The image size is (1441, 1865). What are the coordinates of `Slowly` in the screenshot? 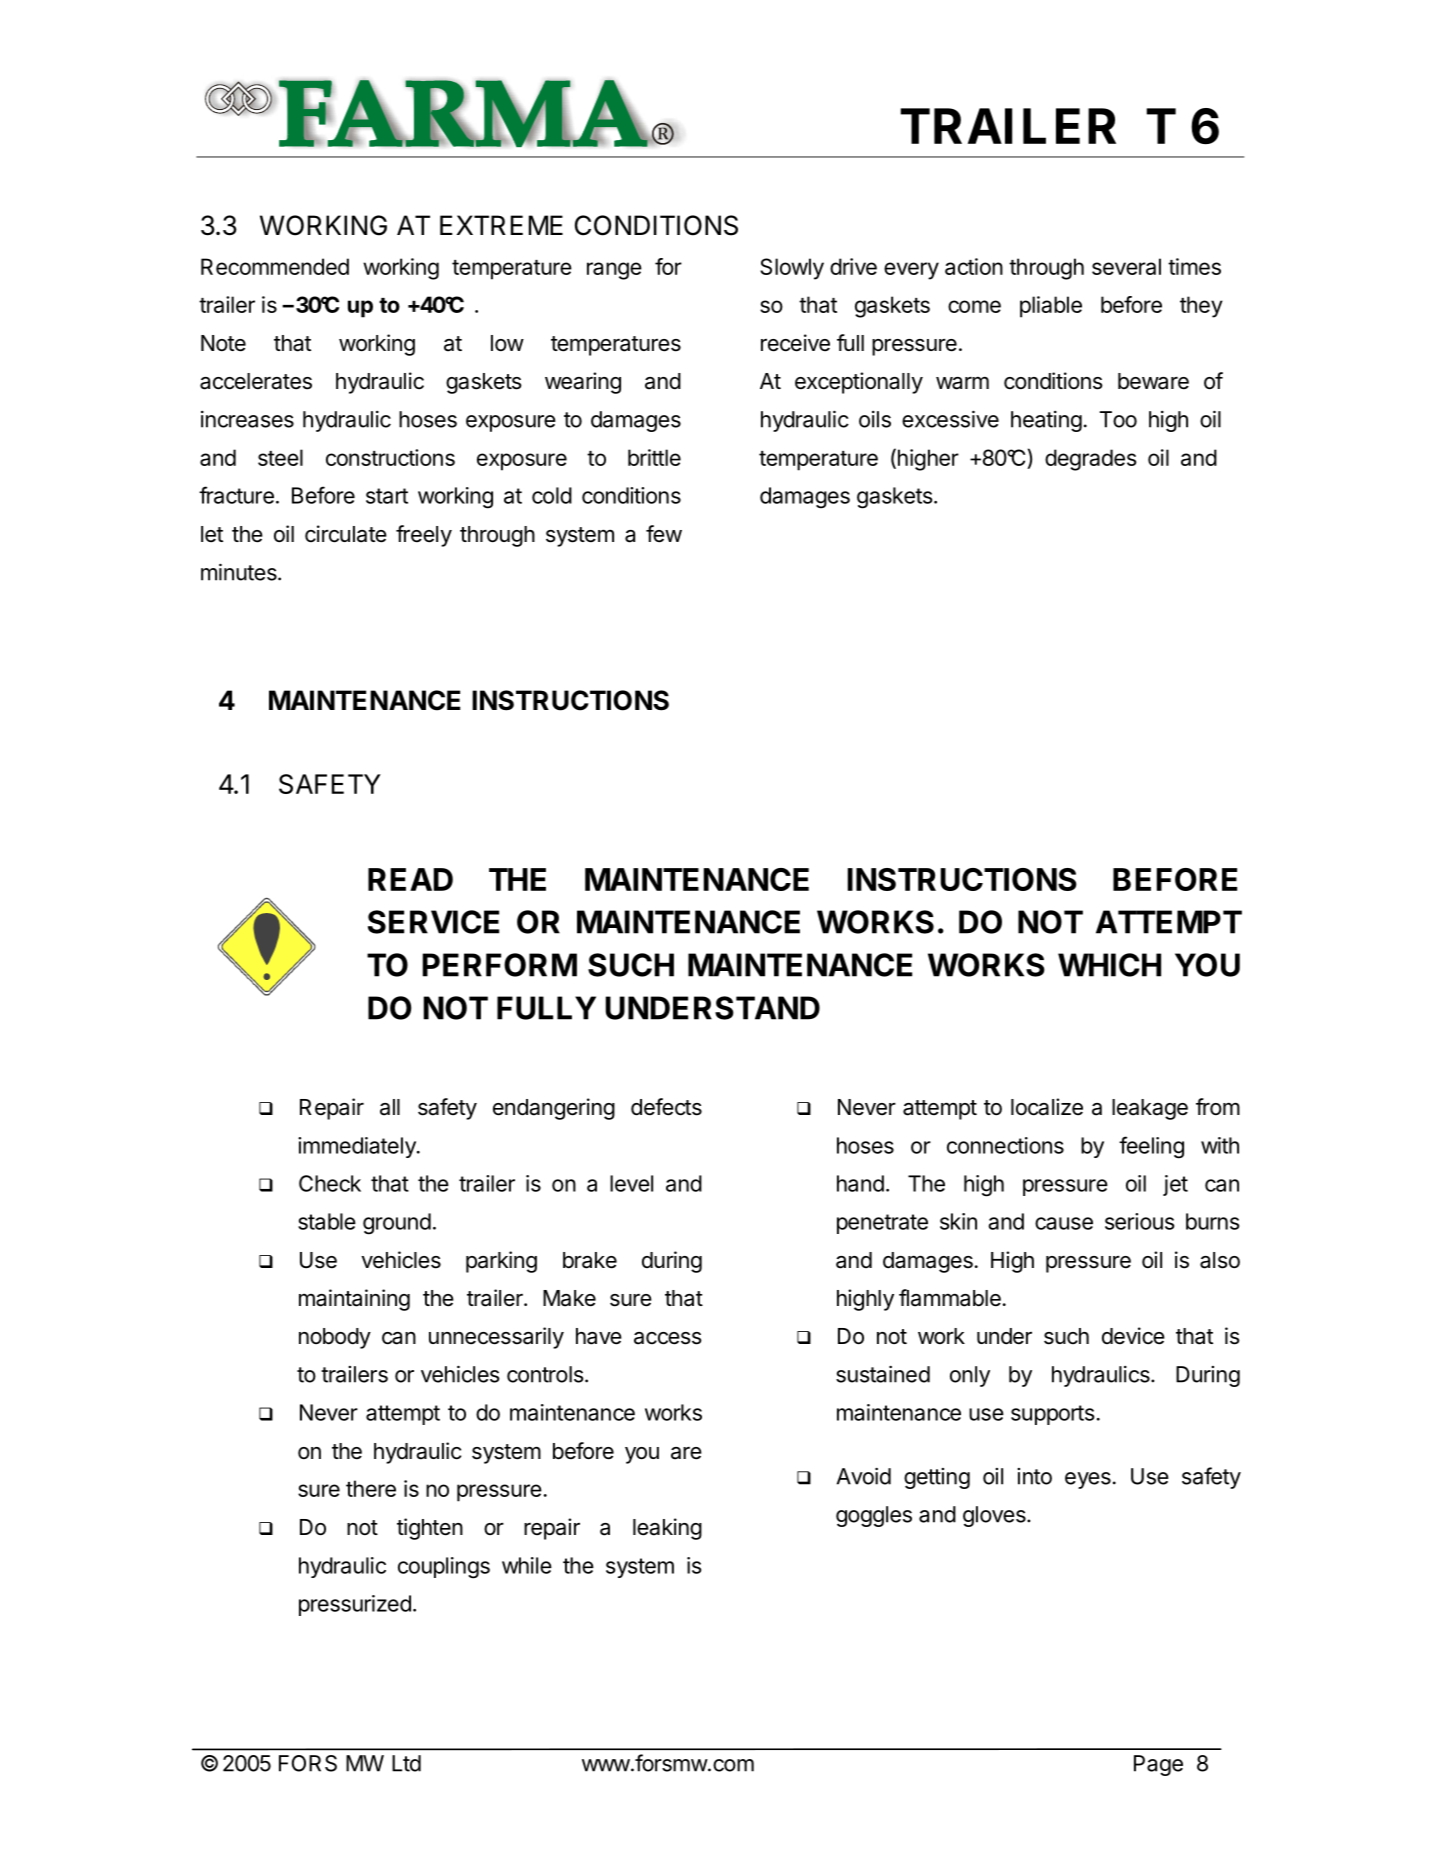 It's located at (792, 269).
